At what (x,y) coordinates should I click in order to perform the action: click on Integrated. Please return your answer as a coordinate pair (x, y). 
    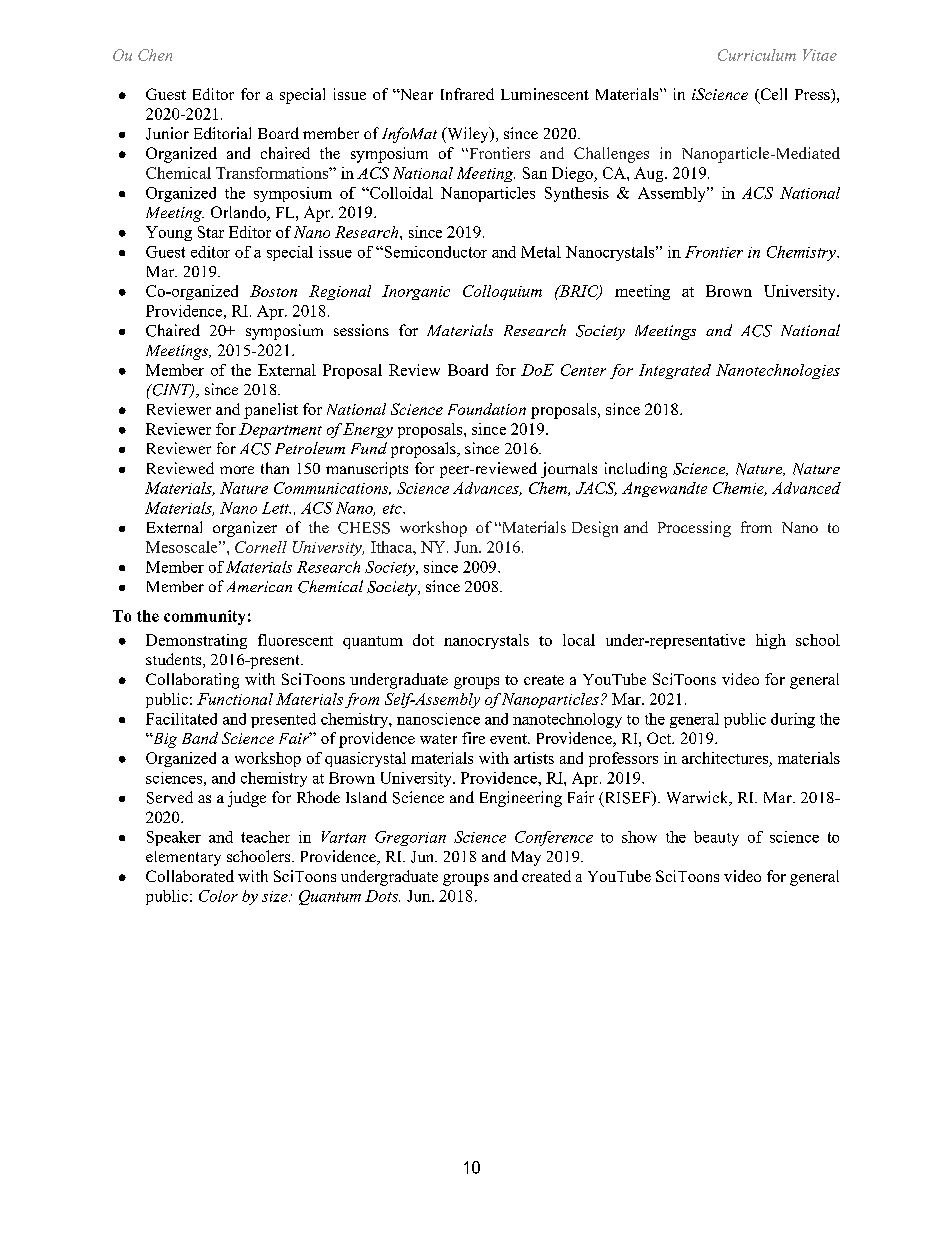
    Looking at the image, I should click on (675, 371).
